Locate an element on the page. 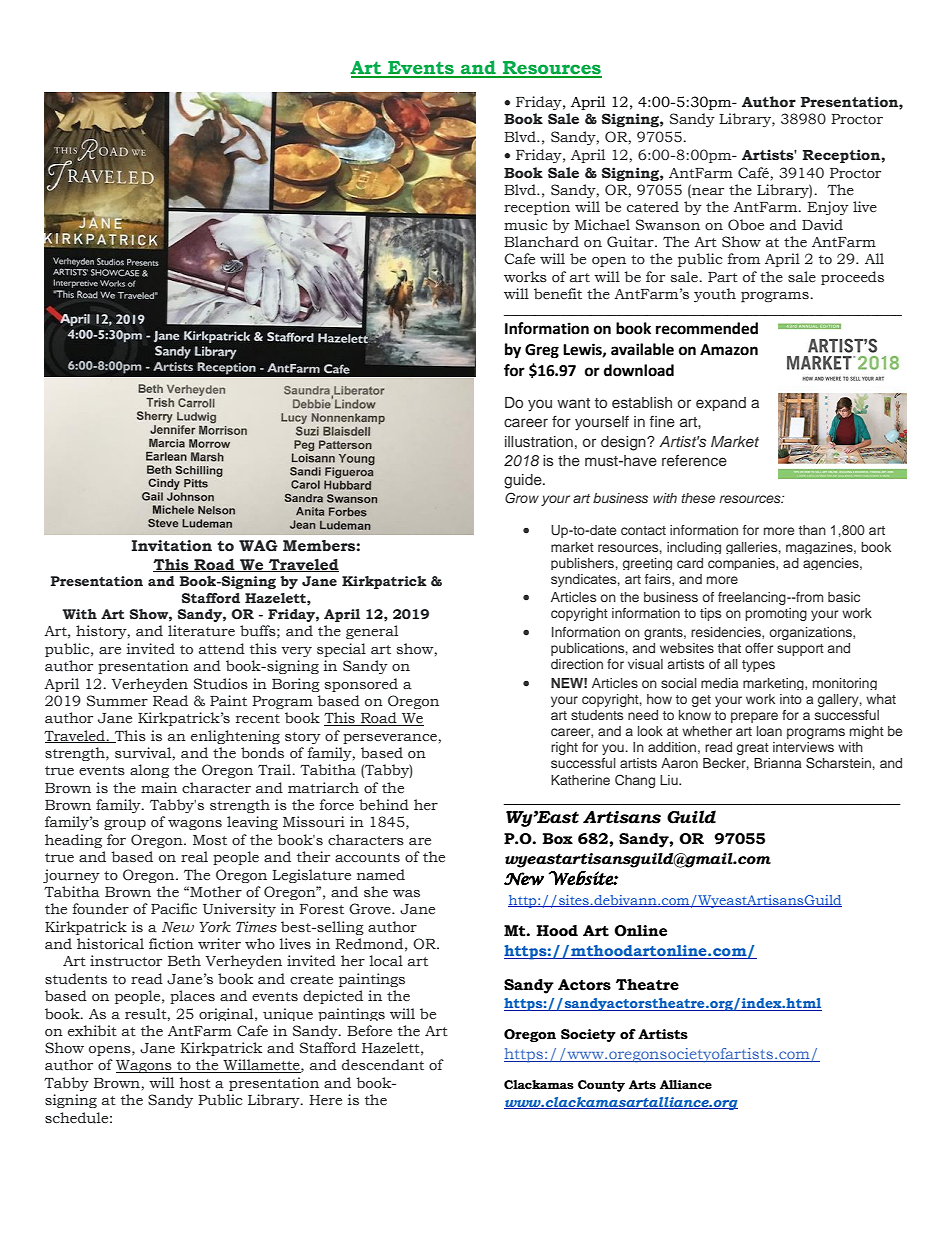  than is located at coordinates (812, 530).
